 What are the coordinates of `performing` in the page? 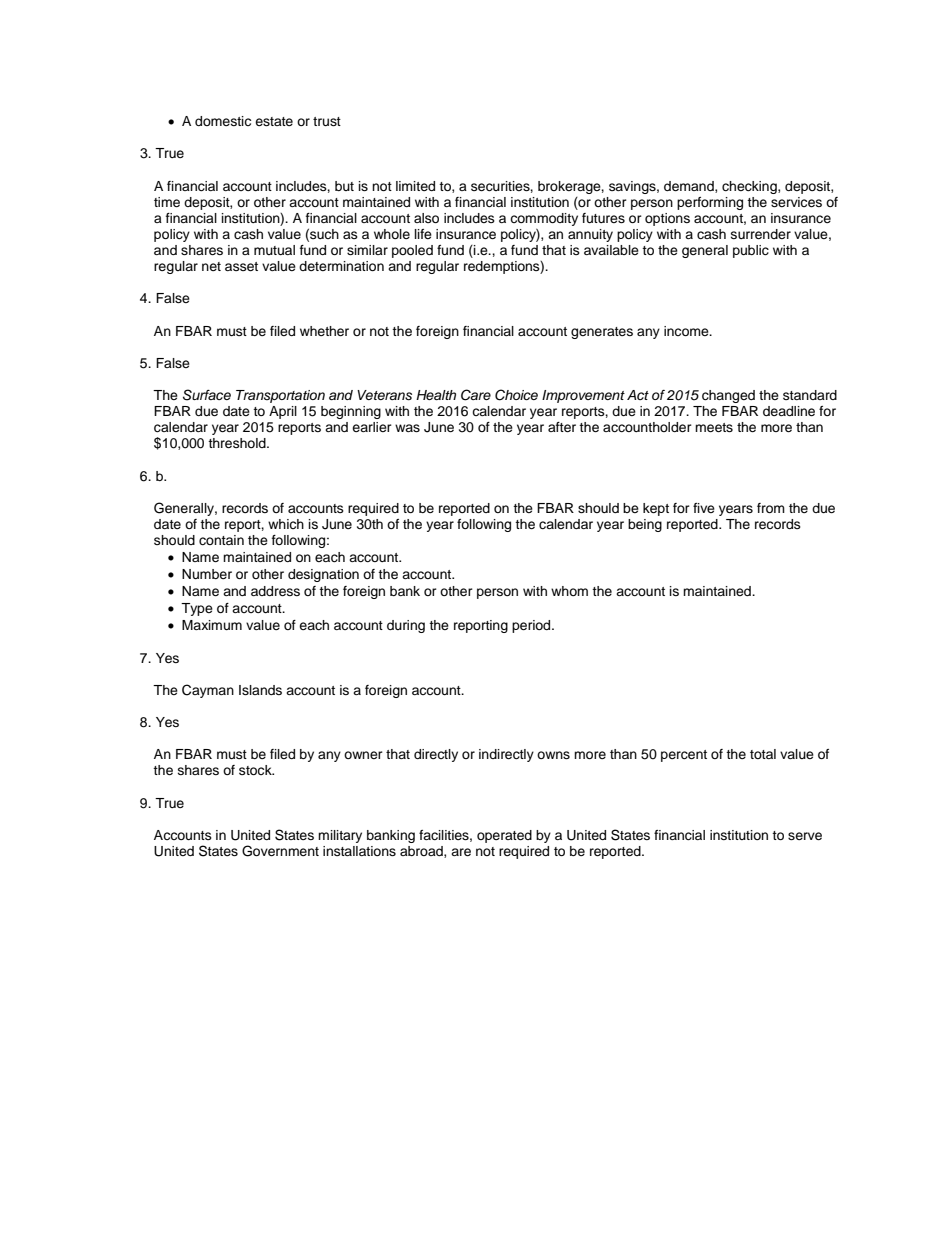 It's located at (710, 203).
